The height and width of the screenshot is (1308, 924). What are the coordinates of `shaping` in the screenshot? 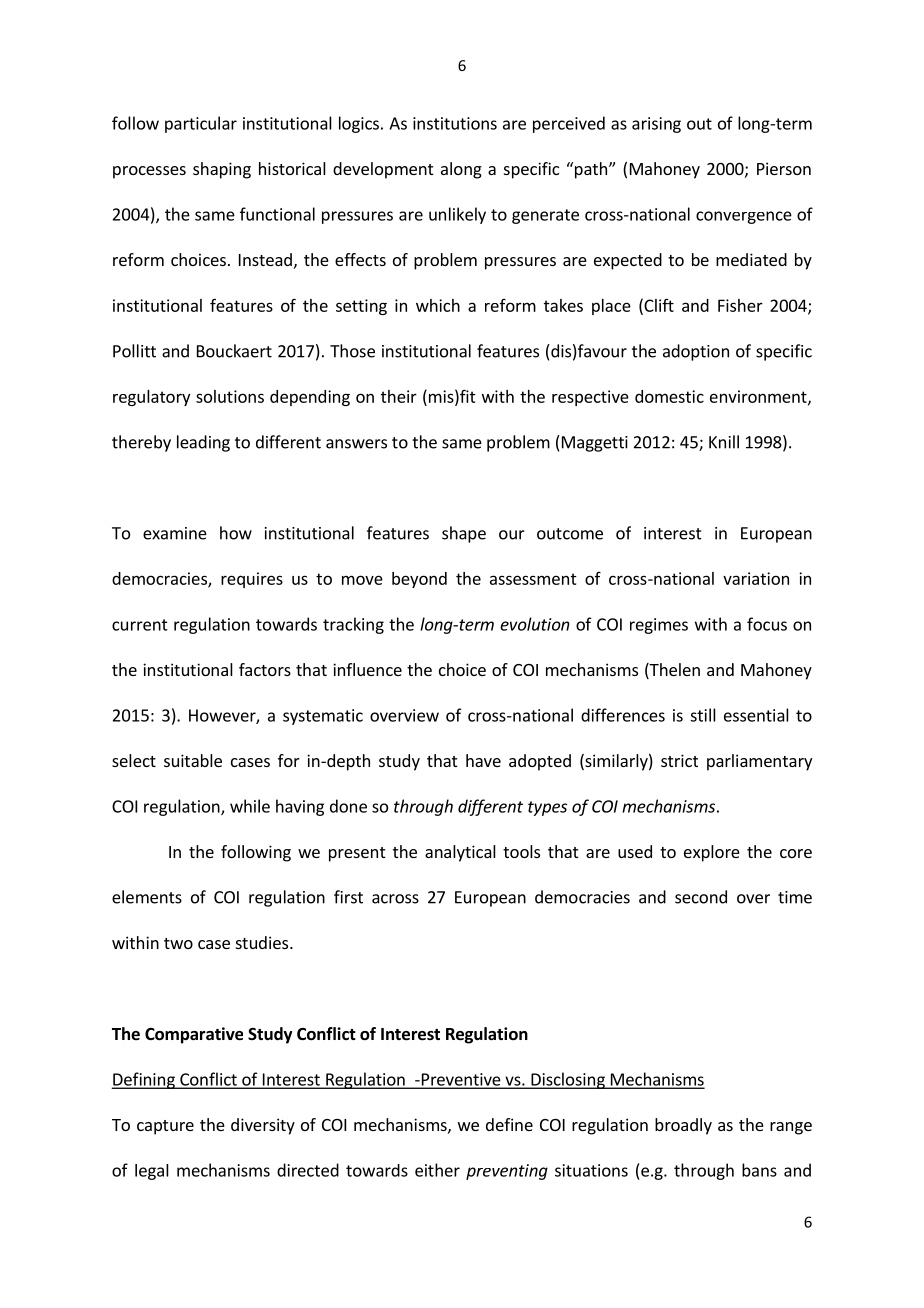 It's located at (222, 170).
